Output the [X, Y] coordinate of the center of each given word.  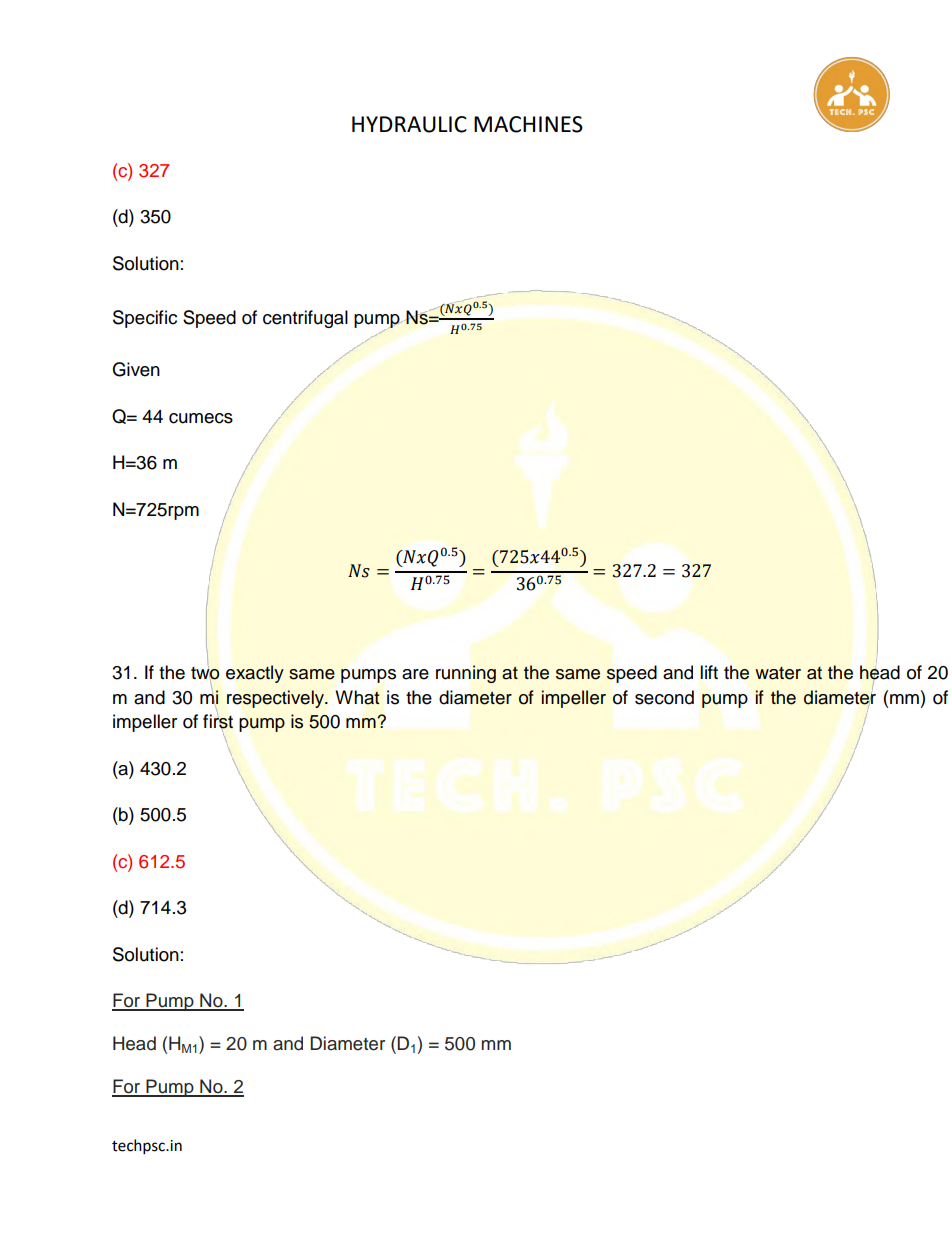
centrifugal [305, 319]
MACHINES [528, 124]
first [218, 721]
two [205, 673]
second [664, 697]
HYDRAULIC [409, 124]
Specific [145, 319]
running [466, 674]
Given [136, 369]
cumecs [201, 418]
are [415, 674]
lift [709, 672]
